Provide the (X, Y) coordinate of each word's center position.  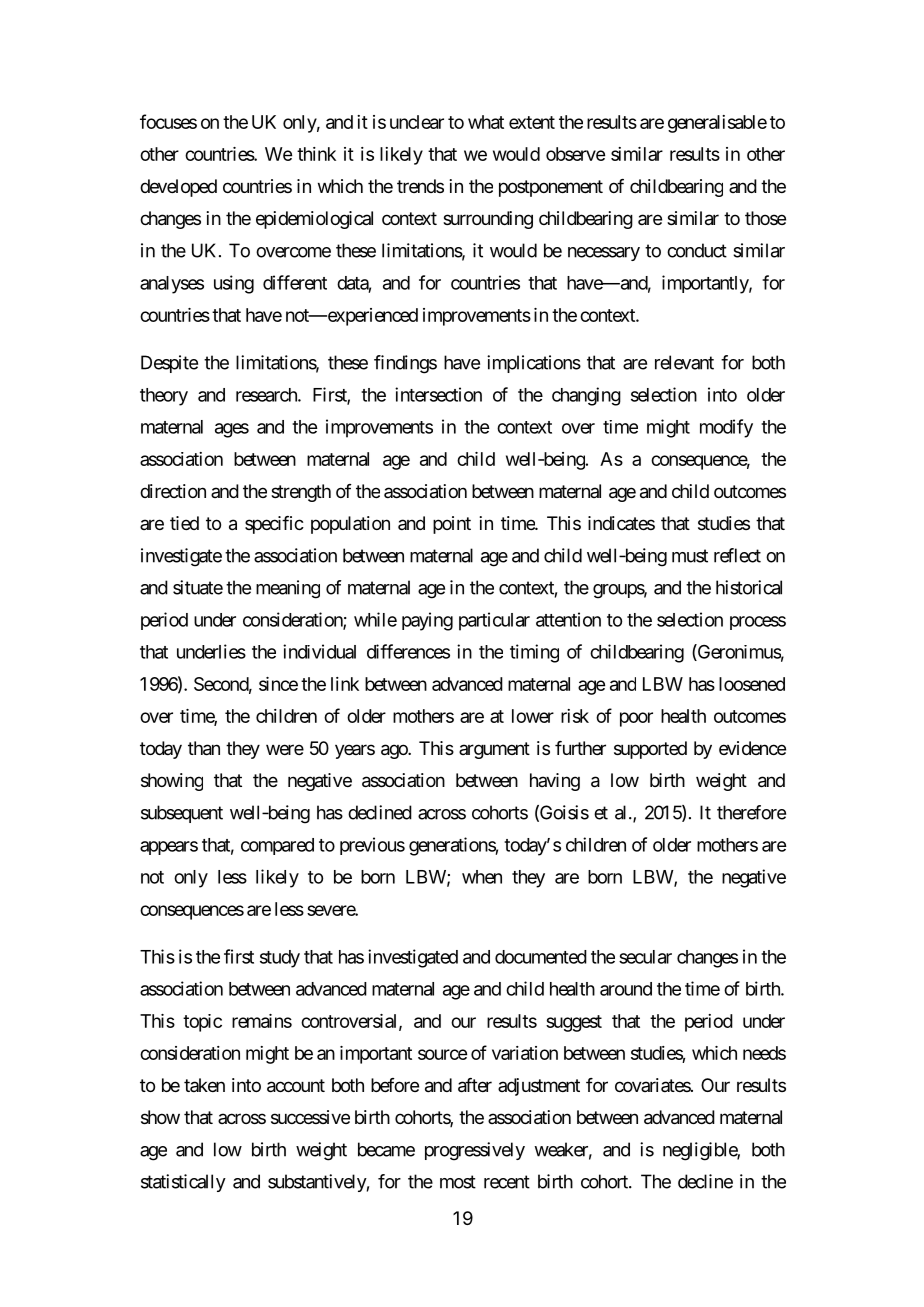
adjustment (539, 1087)
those (765, 218)
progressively (475, 1151)
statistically (183, 1183)
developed (178, 188)
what (486, 122)
